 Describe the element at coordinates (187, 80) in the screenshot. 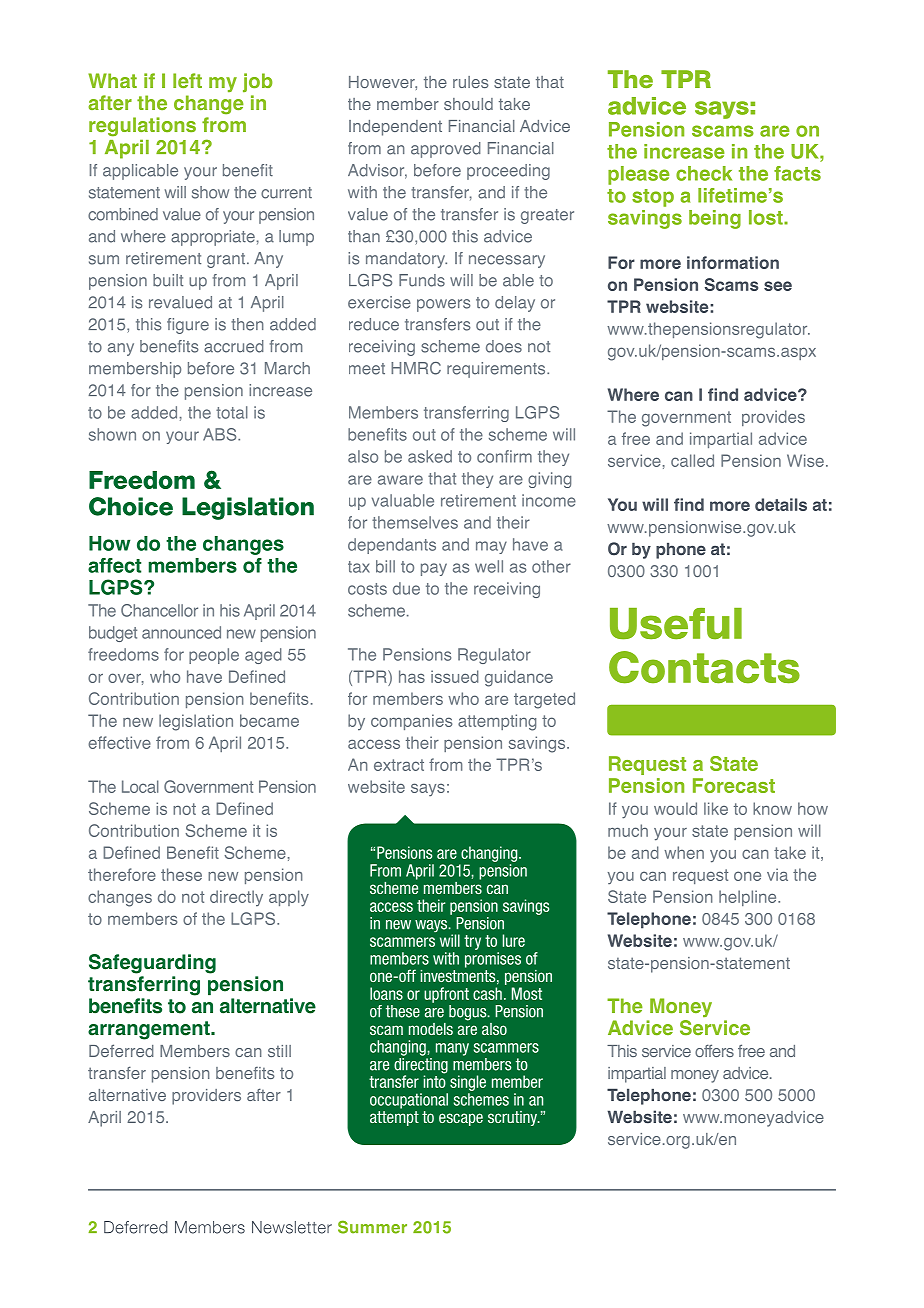

I see `left` at that location.
